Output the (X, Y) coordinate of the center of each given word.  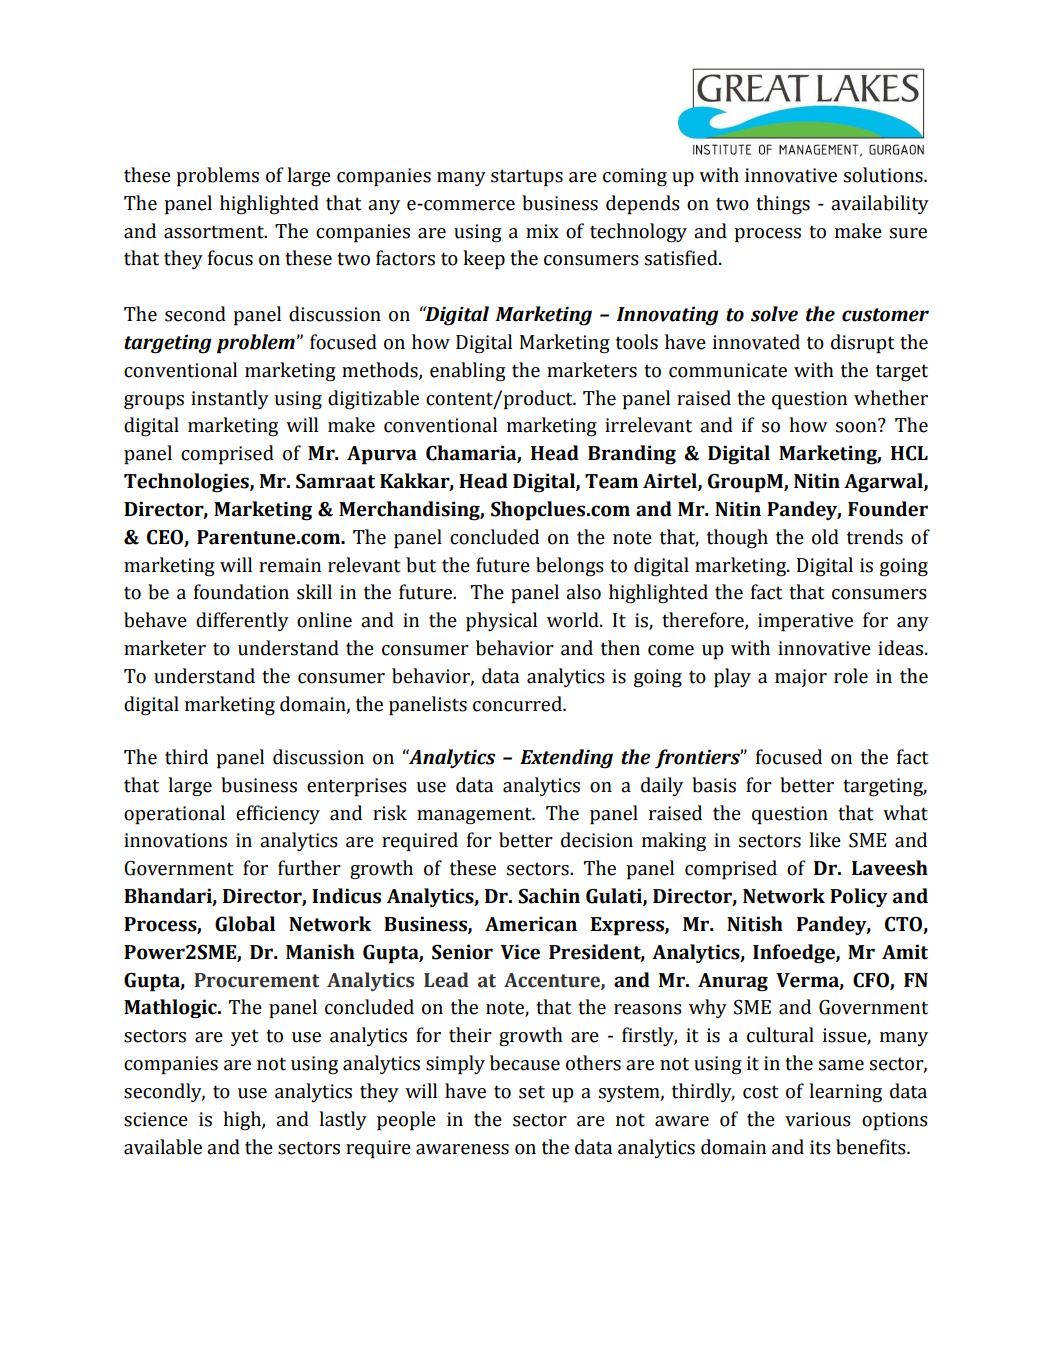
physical (501, 622)
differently (242, 621)
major (801, 678)
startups (527, 178)
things (783, 205)
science (156, 1119)
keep (484, 260)
